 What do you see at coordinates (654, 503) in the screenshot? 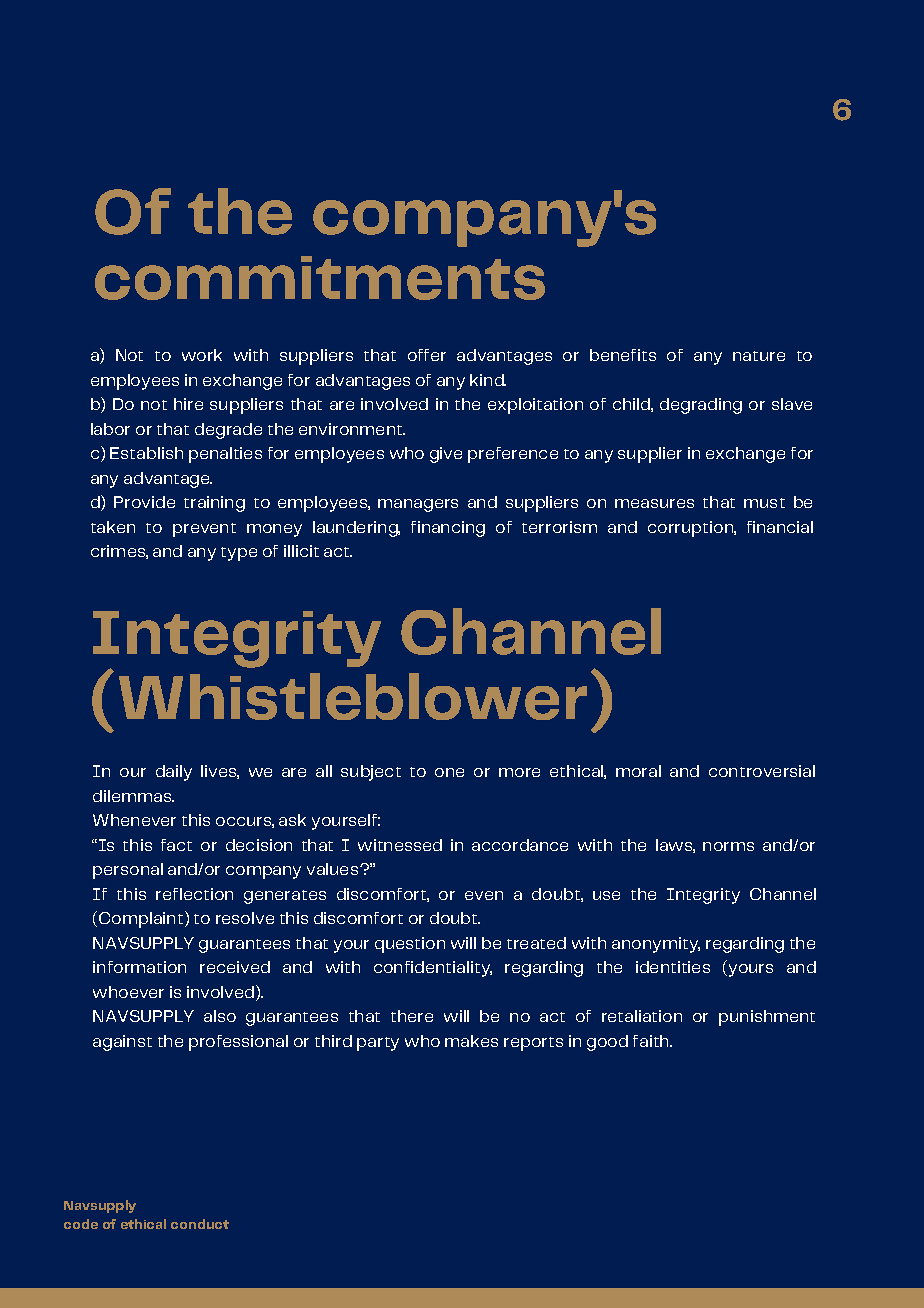
I see `measures` at bounding box center [654, 503].
